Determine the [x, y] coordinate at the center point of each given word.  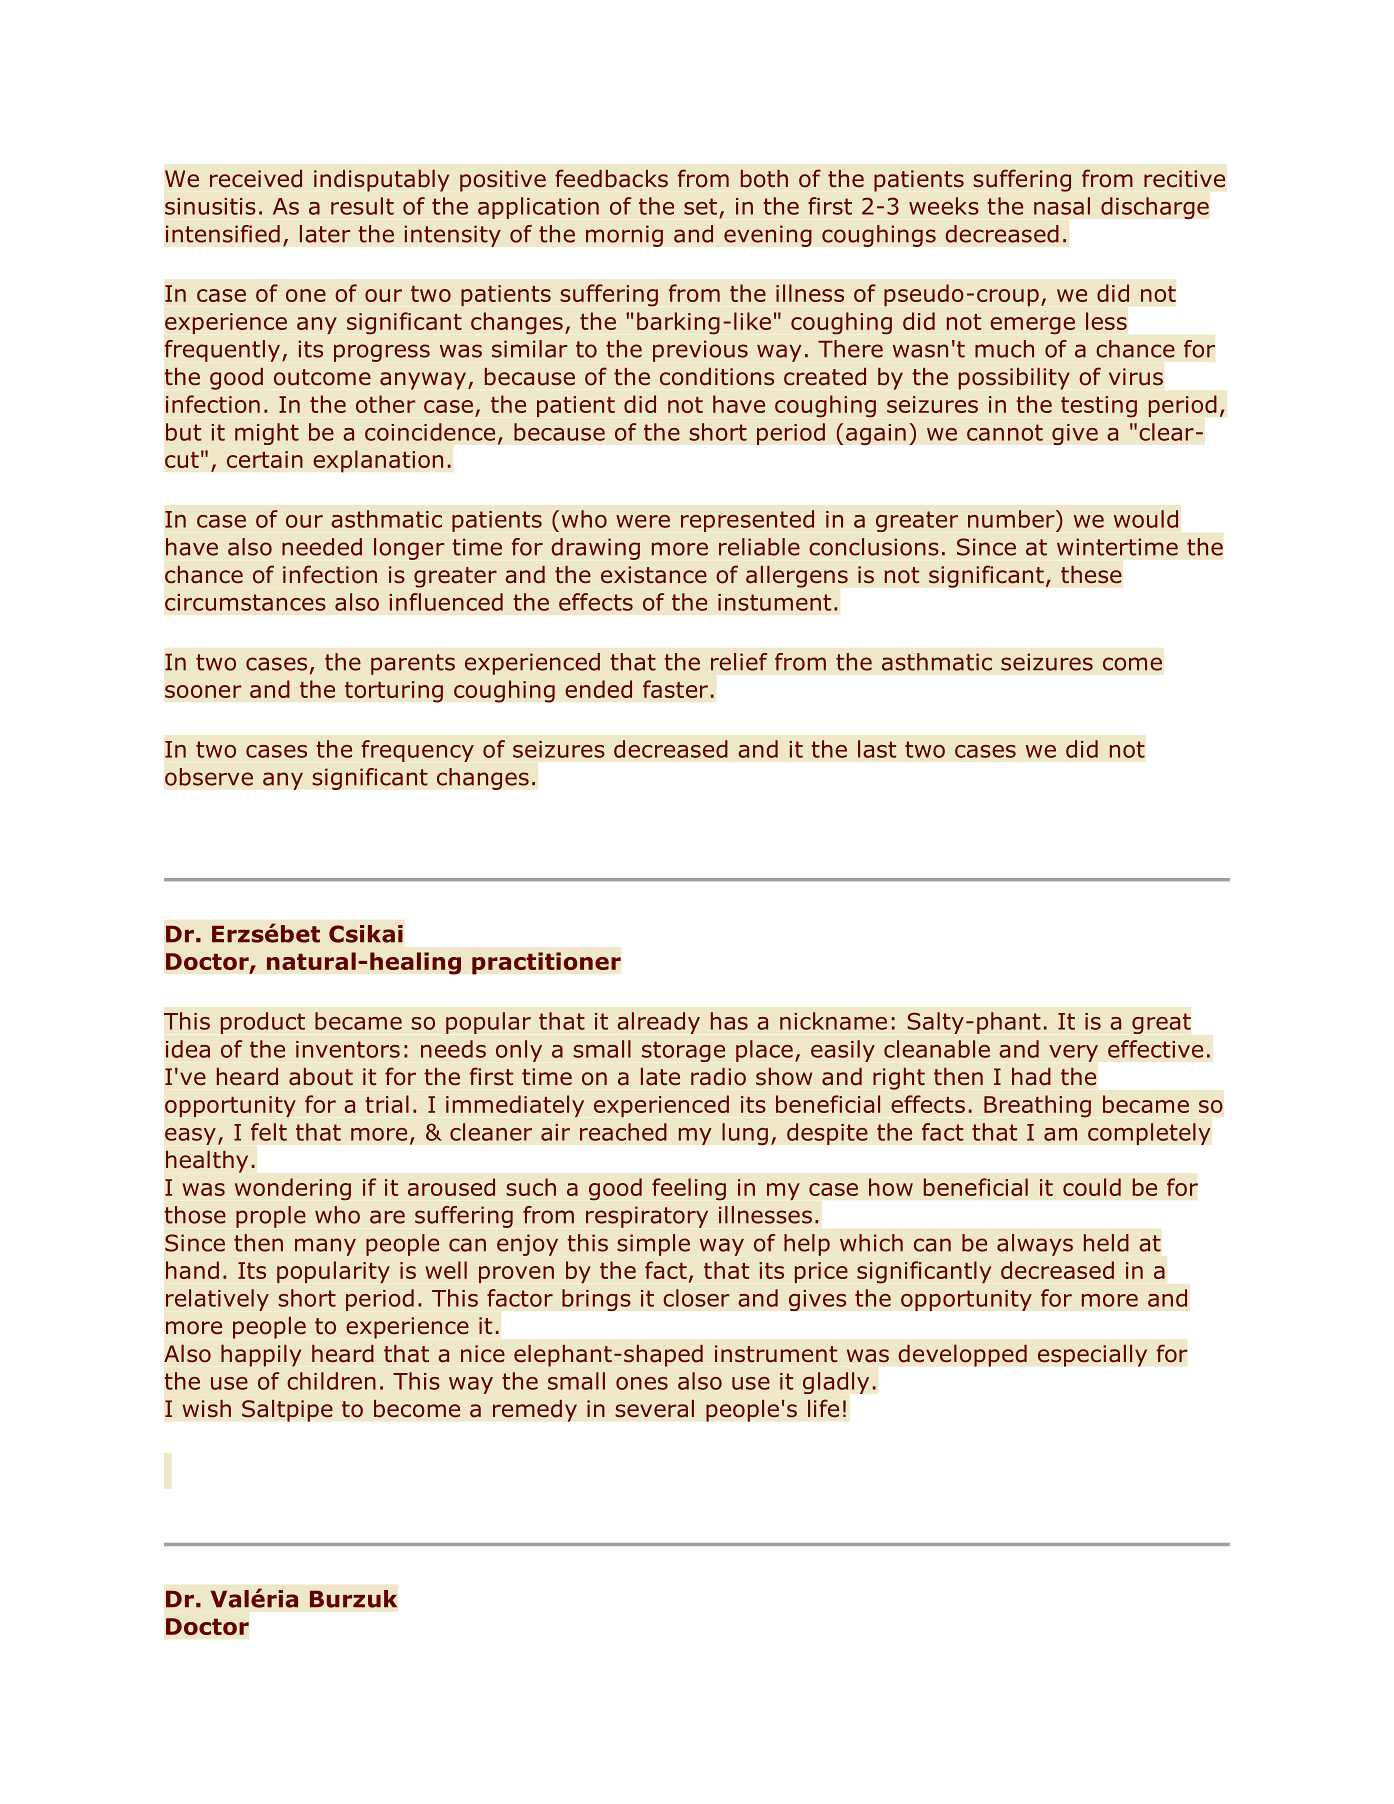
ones [642, 1383]
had [1031, 1077]
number [1012, 519]
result [362, 206]
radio [718, 1077]
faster [675, 689]
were [643, 521]
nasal [1062, 206]
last [877, 749]
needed [322, 547]
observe [209, 777]
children [331, 1381]
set [700, 206]
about [321, 1077]
